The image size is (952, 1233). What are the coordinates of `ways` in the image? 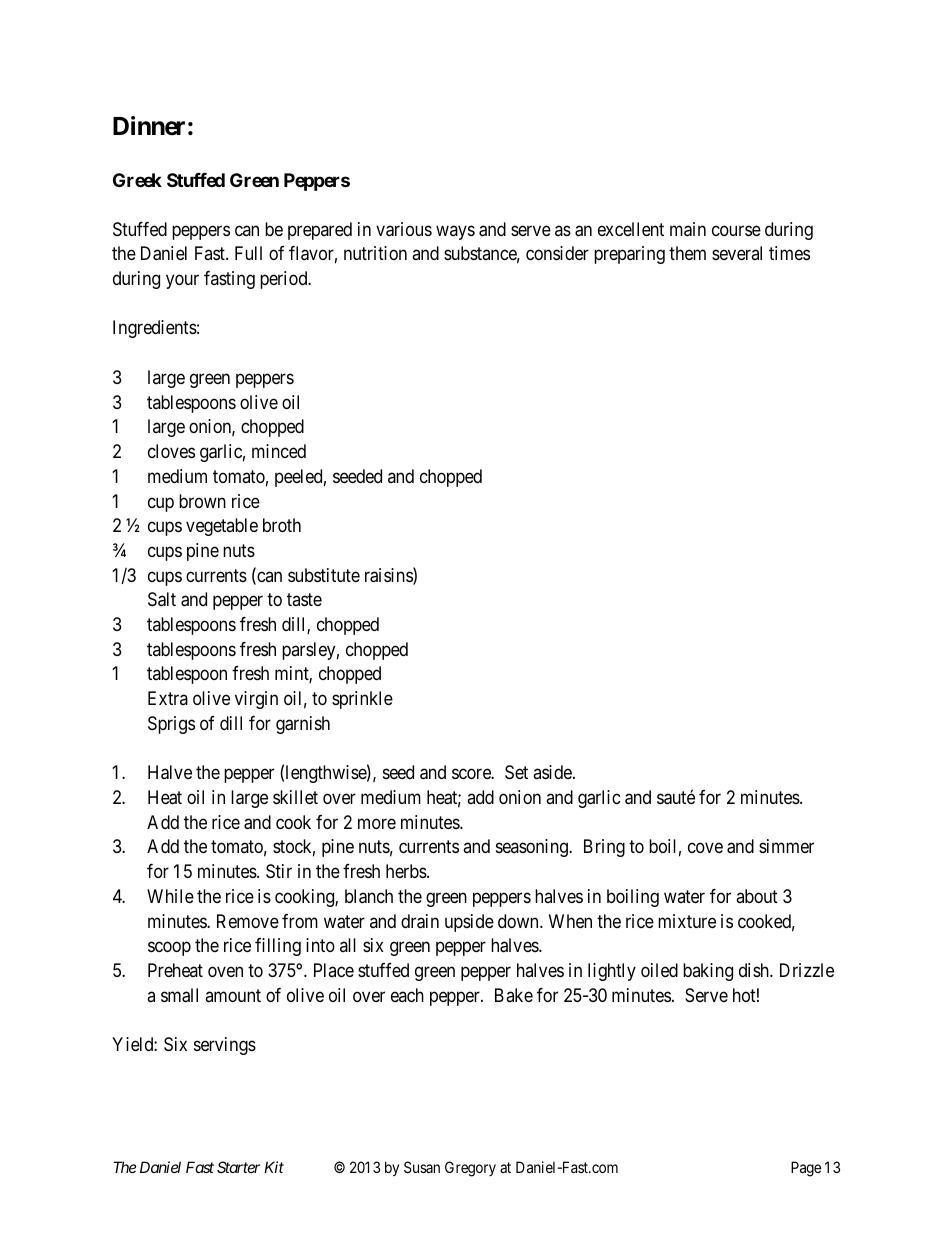 It's located at (455, 232).
